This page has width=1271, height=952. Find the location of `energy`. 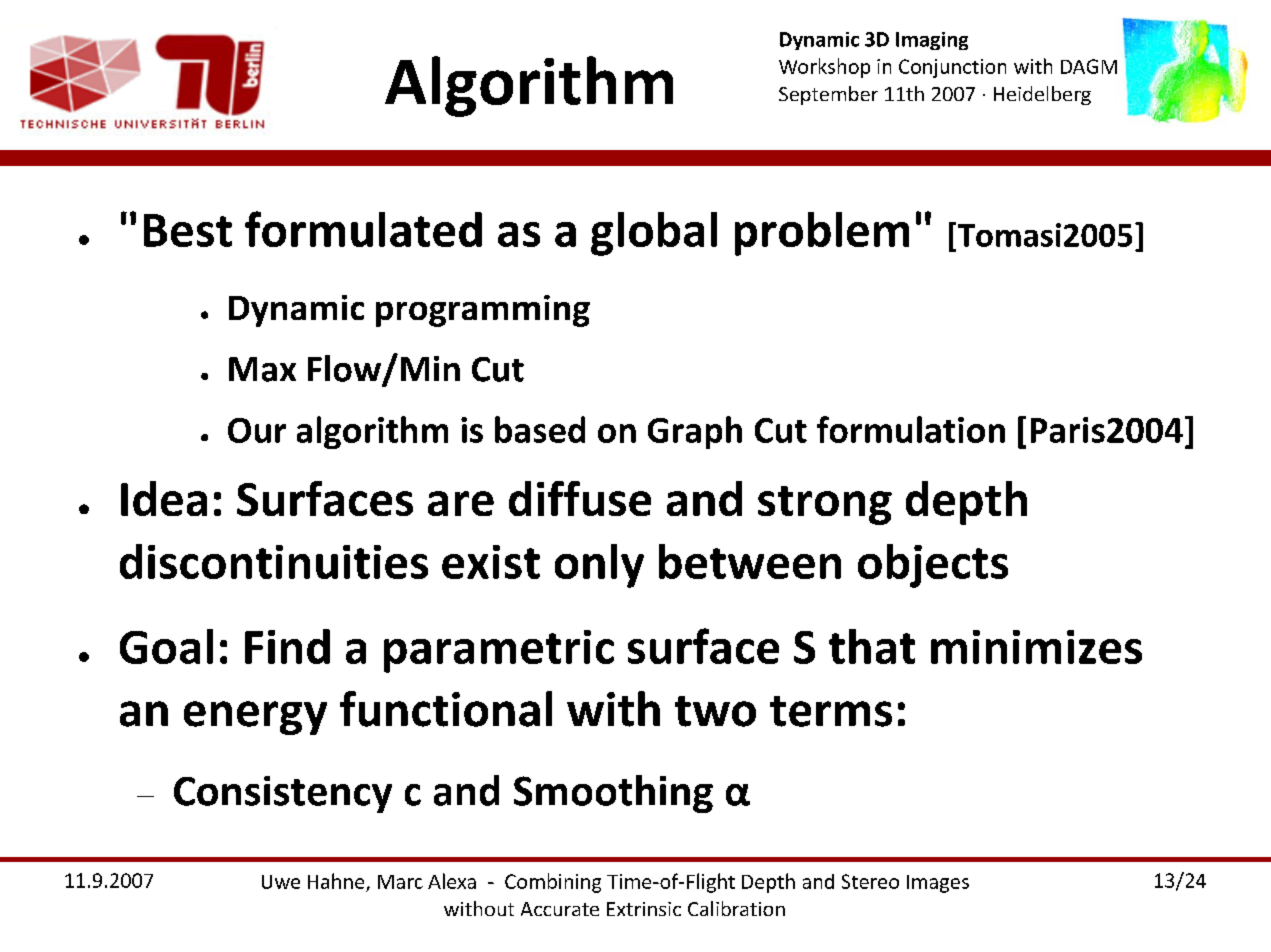

energy is located at coordinates (255, 718).
